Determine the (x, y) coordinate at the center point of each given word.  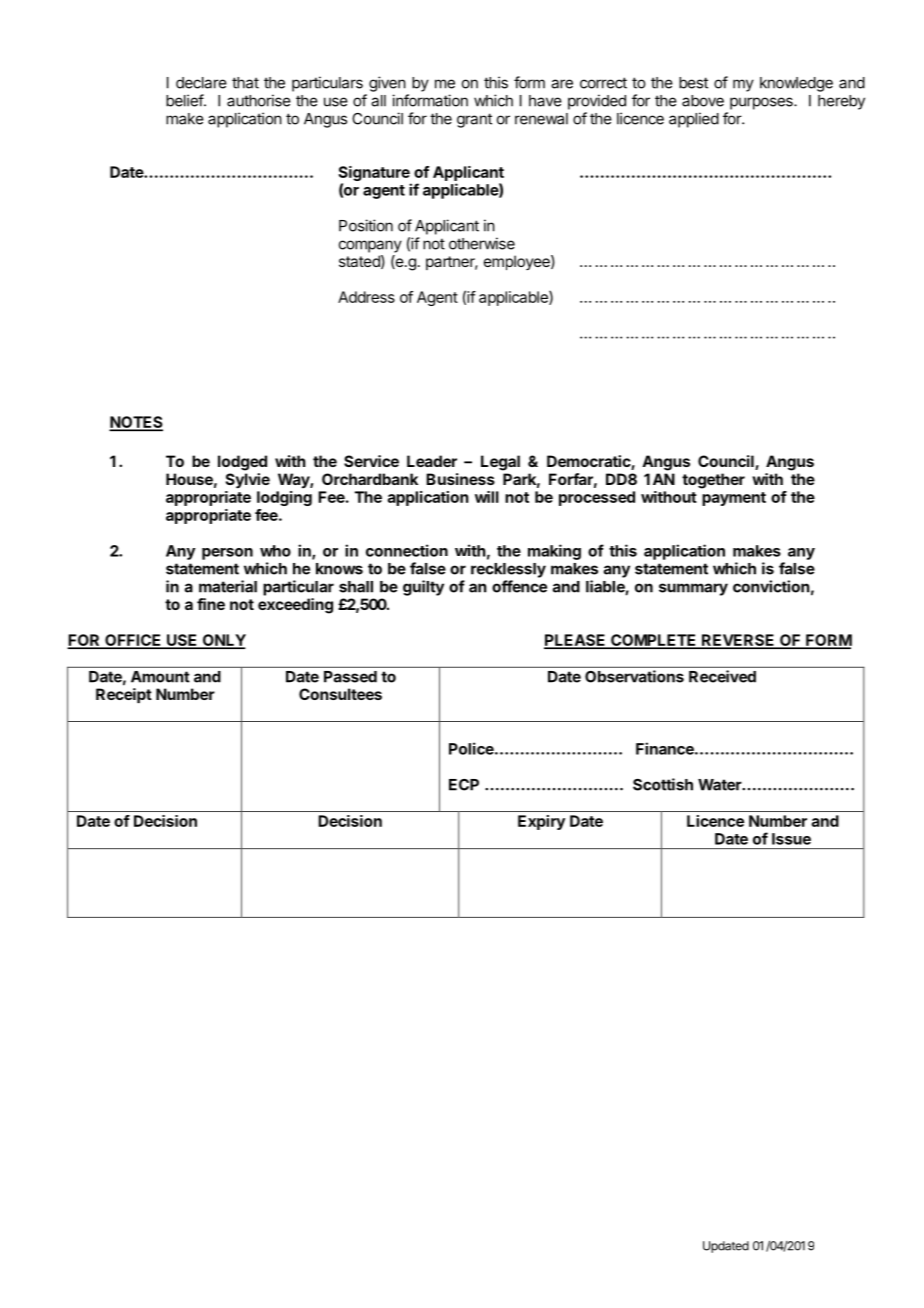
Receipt (124, 695)
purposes (762, 103)
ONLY (223, 641)
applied (694, 120)
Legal (500, 463)
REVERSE (738, 641)
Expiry (541, 822)
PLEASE (576, 641)
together (713, 481)
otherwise (482, 243)
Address (366, 297)
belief (185, 100)
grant (474, 120)
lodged (242, 463)
